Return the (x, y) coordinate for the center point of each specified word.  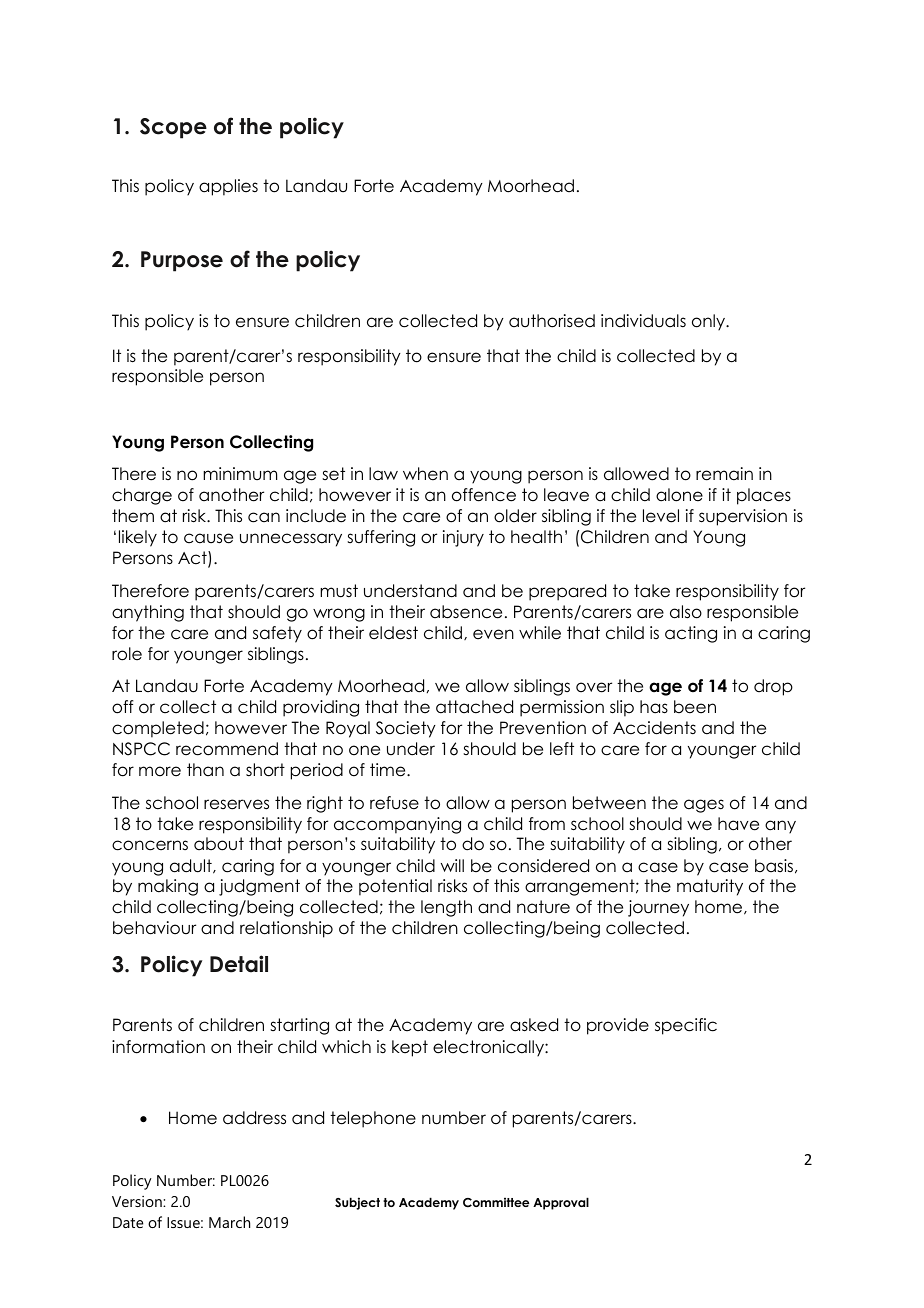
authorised (552, 321)
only (710, 322)
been (695, 707)
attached (474, 707)
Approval (561, 1203)
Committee (496, 1202)
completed (158, 729)
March (229, 1222)
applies (228, 187)
